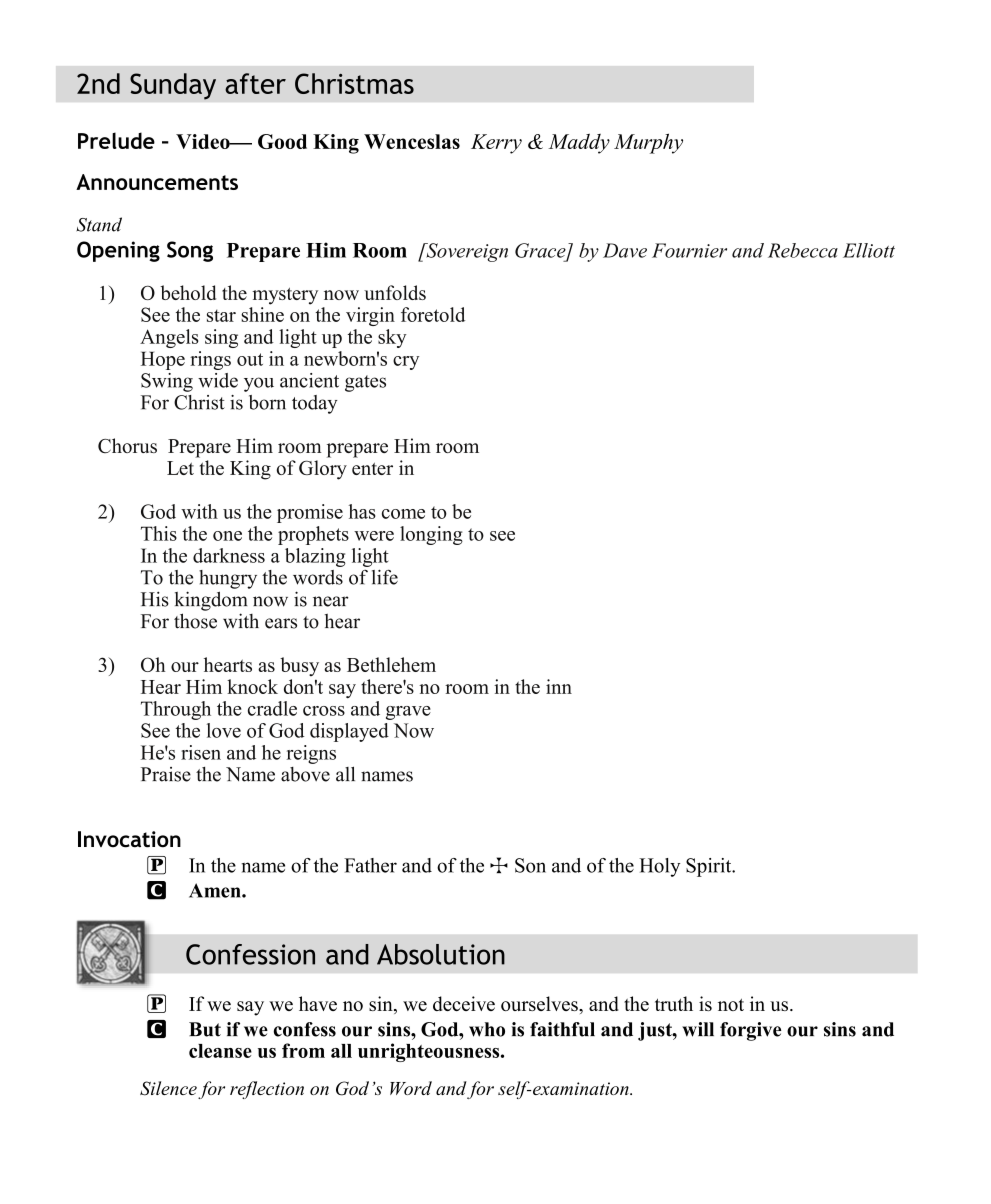 The width and height of the screenshot is (991, 1204). What do you see at coordinates (487, 1029) in the screenshot?
I see `who` at bounding box center [487, 1029].
